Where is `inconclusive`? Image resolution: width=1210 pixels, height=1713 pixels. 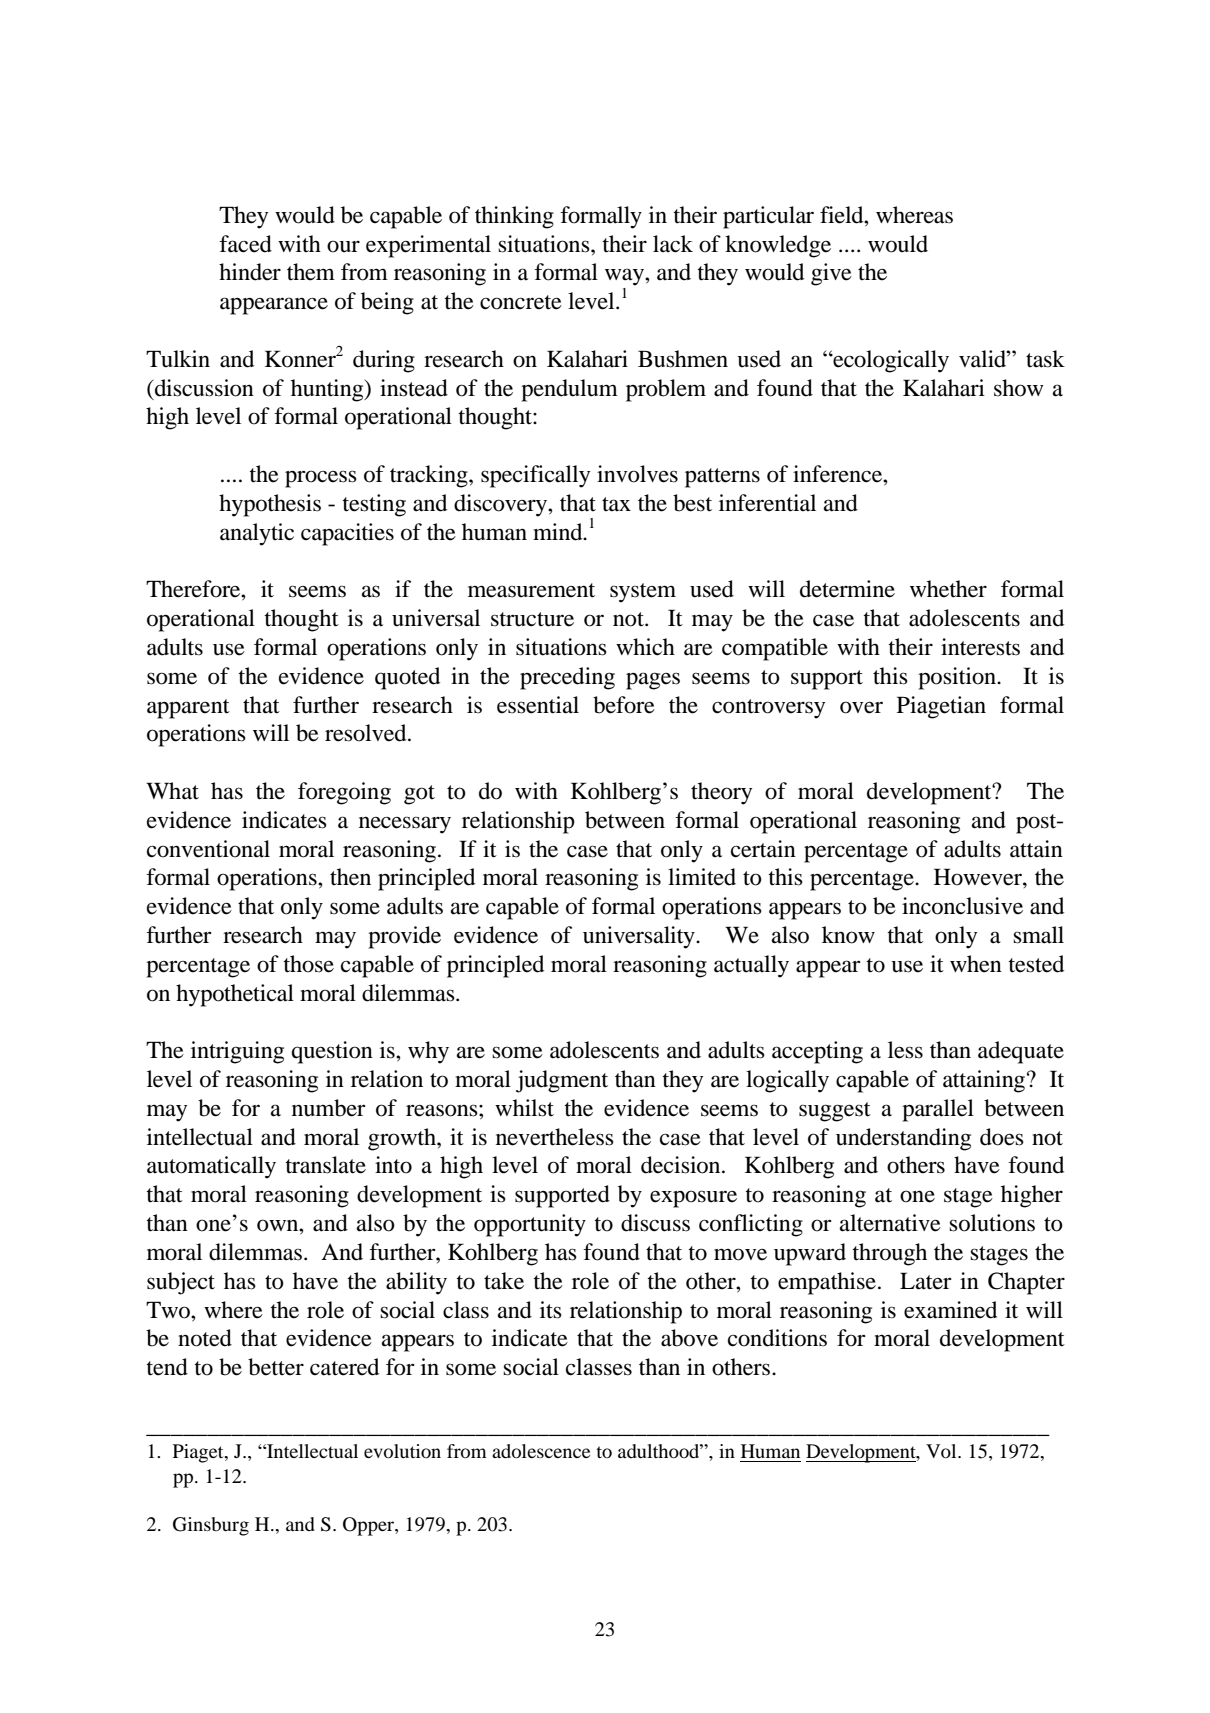 inconclusive is located at coordinates (962, 906).
